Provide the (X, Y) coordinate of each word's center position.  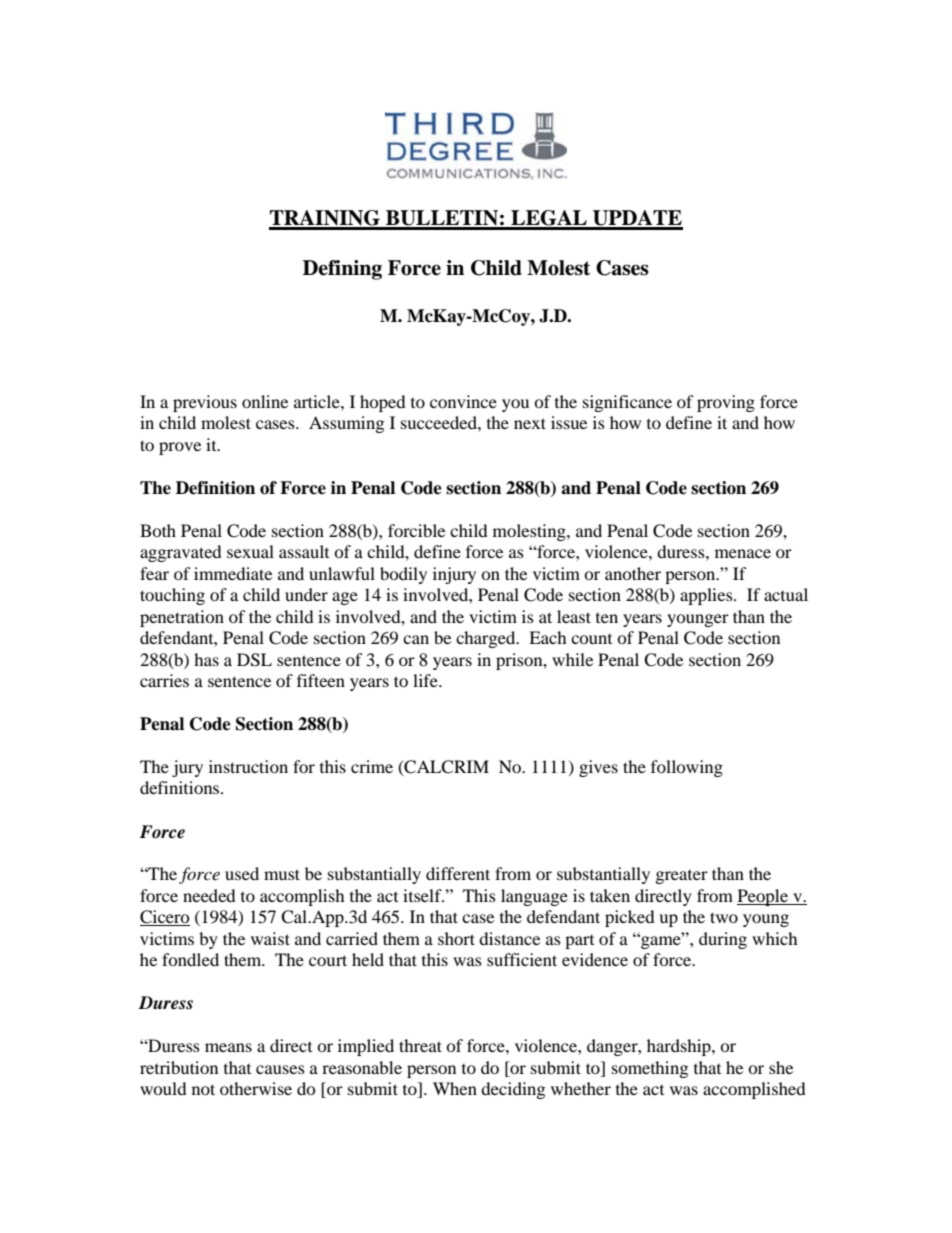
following (687, 768)
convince (463, 401)
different (458, 873)
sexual (250, 551)
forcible (416, 530)
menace (743, 553)
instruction (248, 766)
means (228, 1047)
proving (726, 403)
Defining (342, 270)
